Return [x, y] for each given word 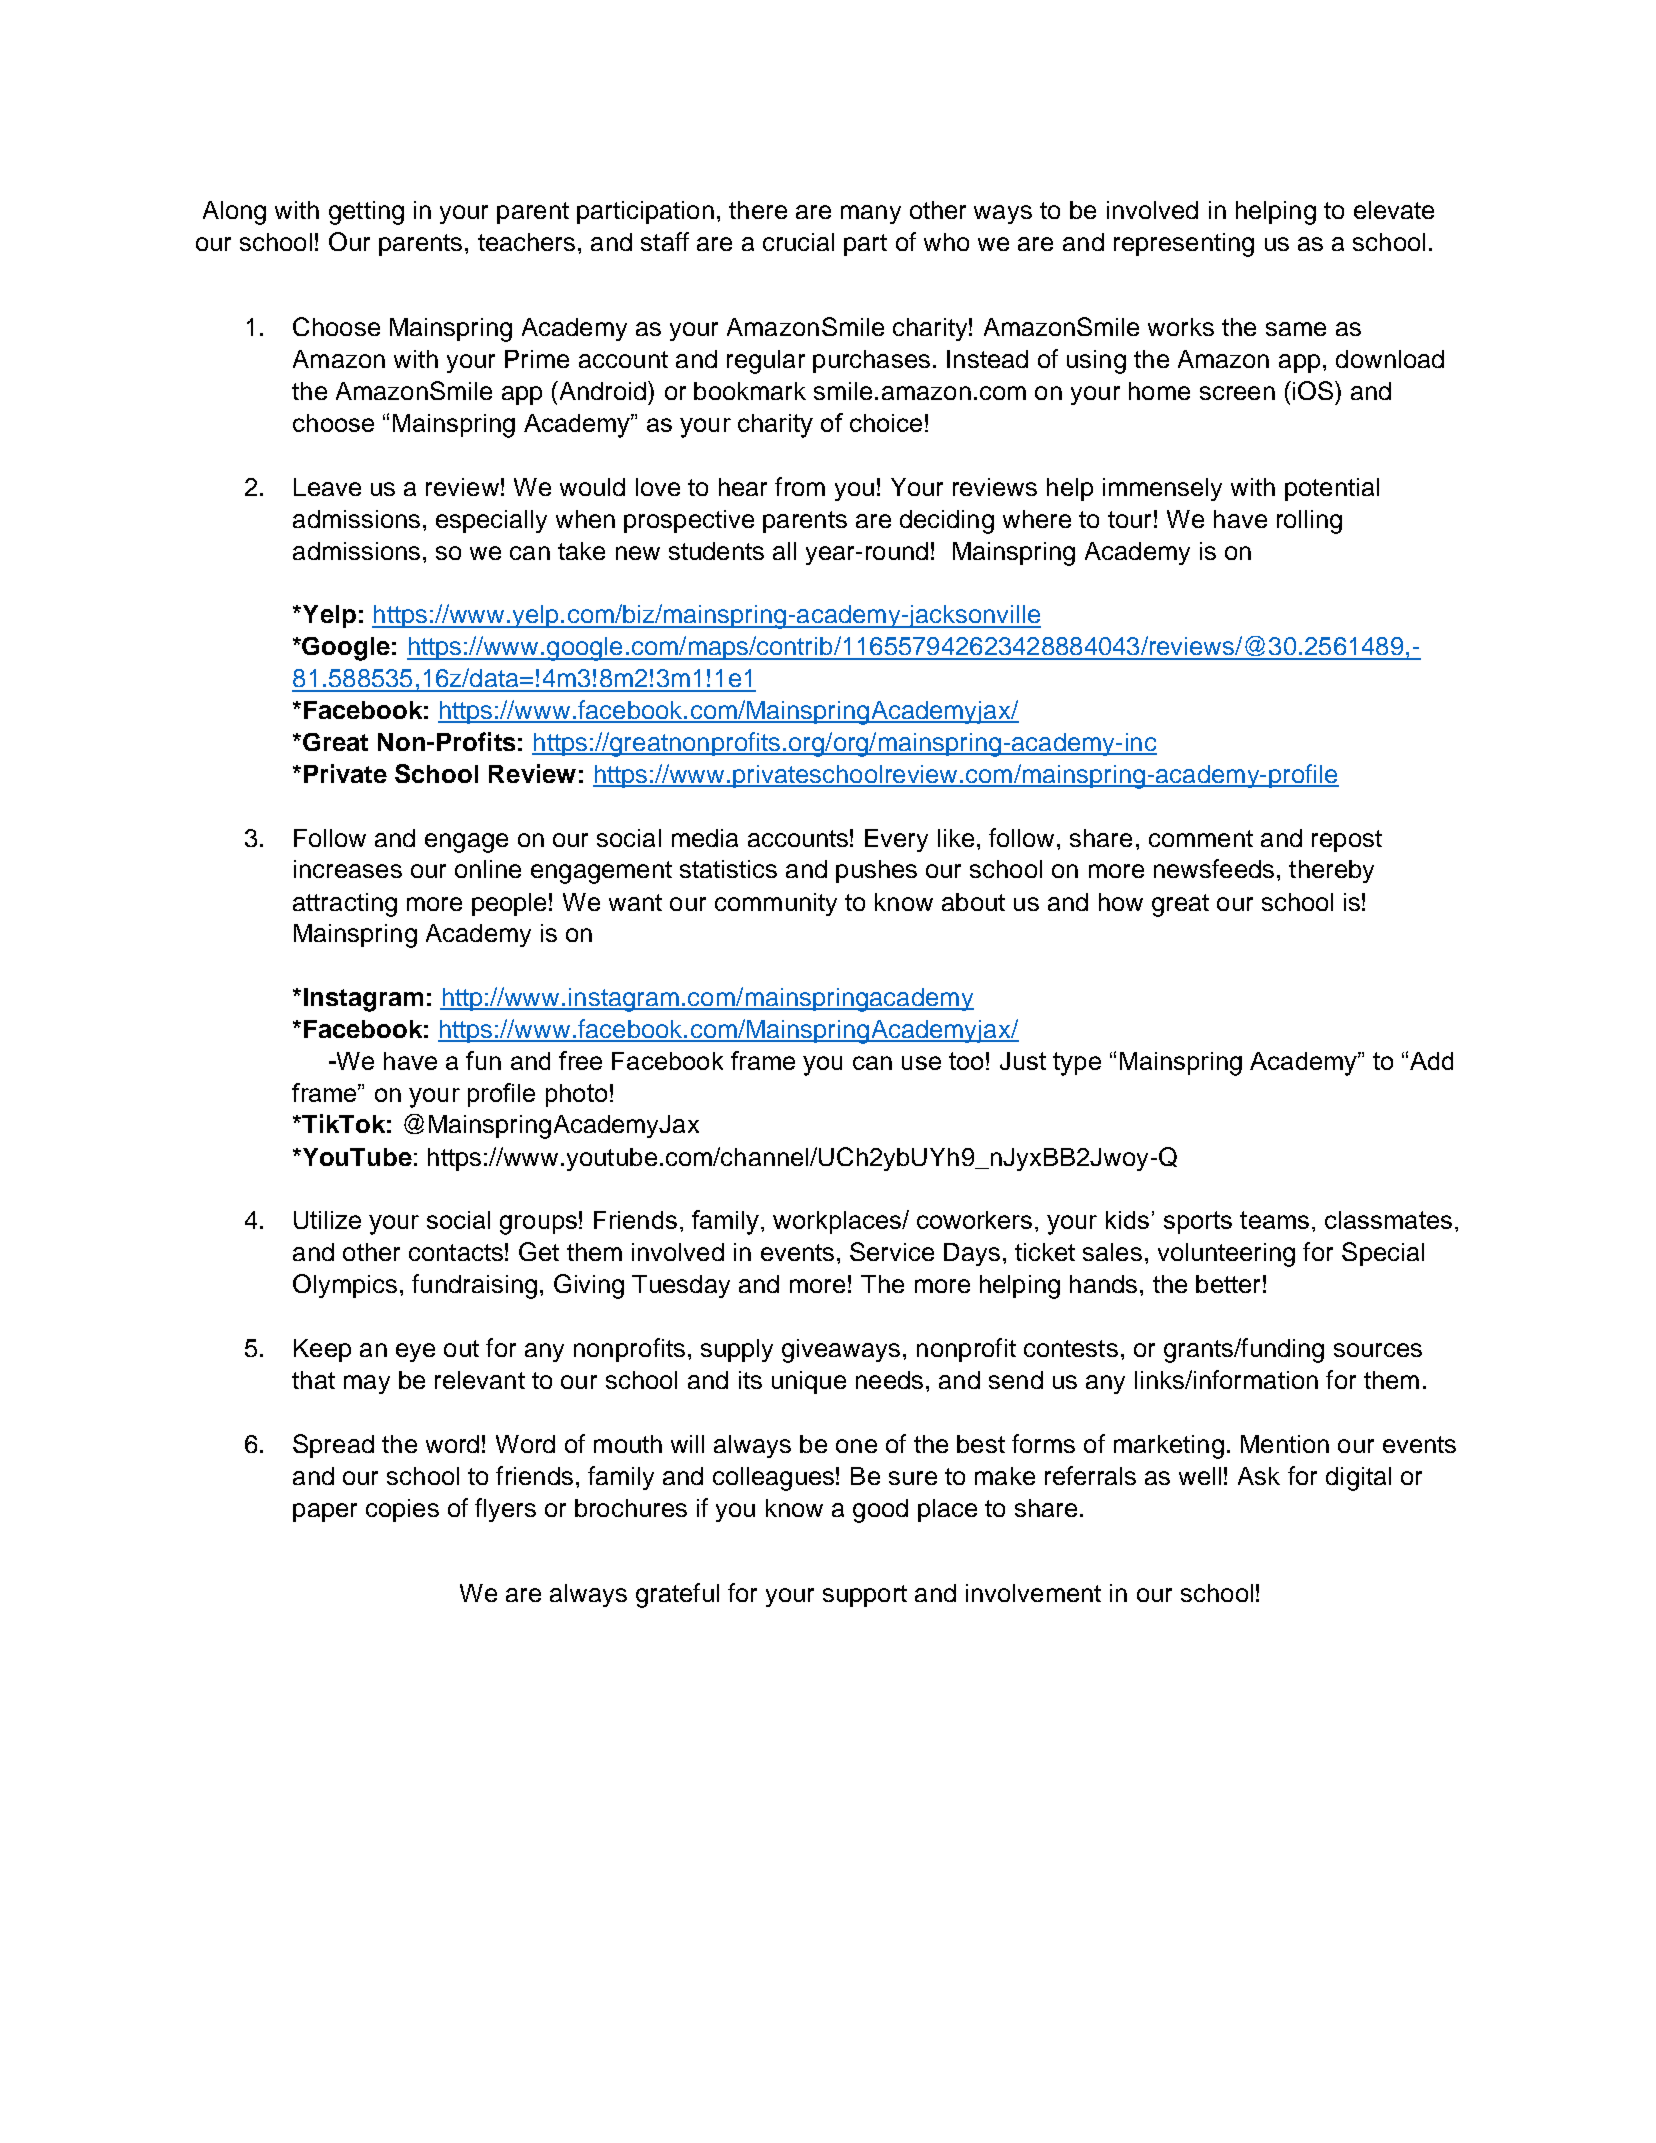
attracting [345, 905]
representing [1184, 245]
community [776, 904]
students [716, 551]
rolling [1309, 522]
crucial [798, 242]
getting [366, 213]
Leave [327, 487]
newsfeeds [1214, 868]
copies [402, 1510]
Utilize [327, 1220]
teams [1274, 1220]
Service [892, 1251]
